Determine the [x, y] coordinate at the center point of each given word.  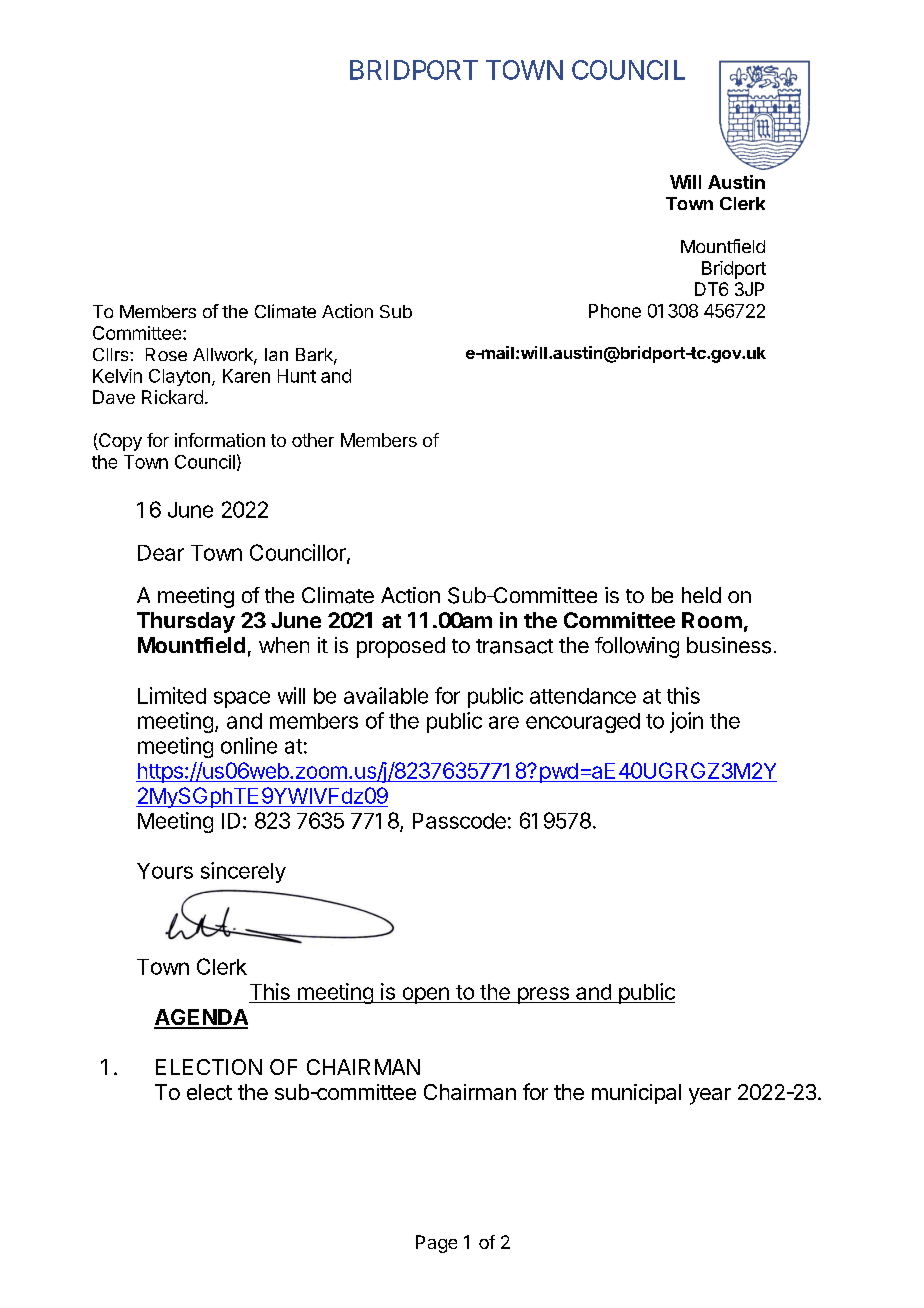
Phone [615, 311]
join [686, 722]
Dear [161, 553]
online [249, 745]
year [710, 1096]
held [701, 595]
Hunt [297, 376]
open [425, 995]
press [543, 995]
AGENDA [201, 1018]
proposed [401, 647]
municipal [636, 1094]
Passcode [459, 821]
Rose [166, 354]
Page [436, 1244]
